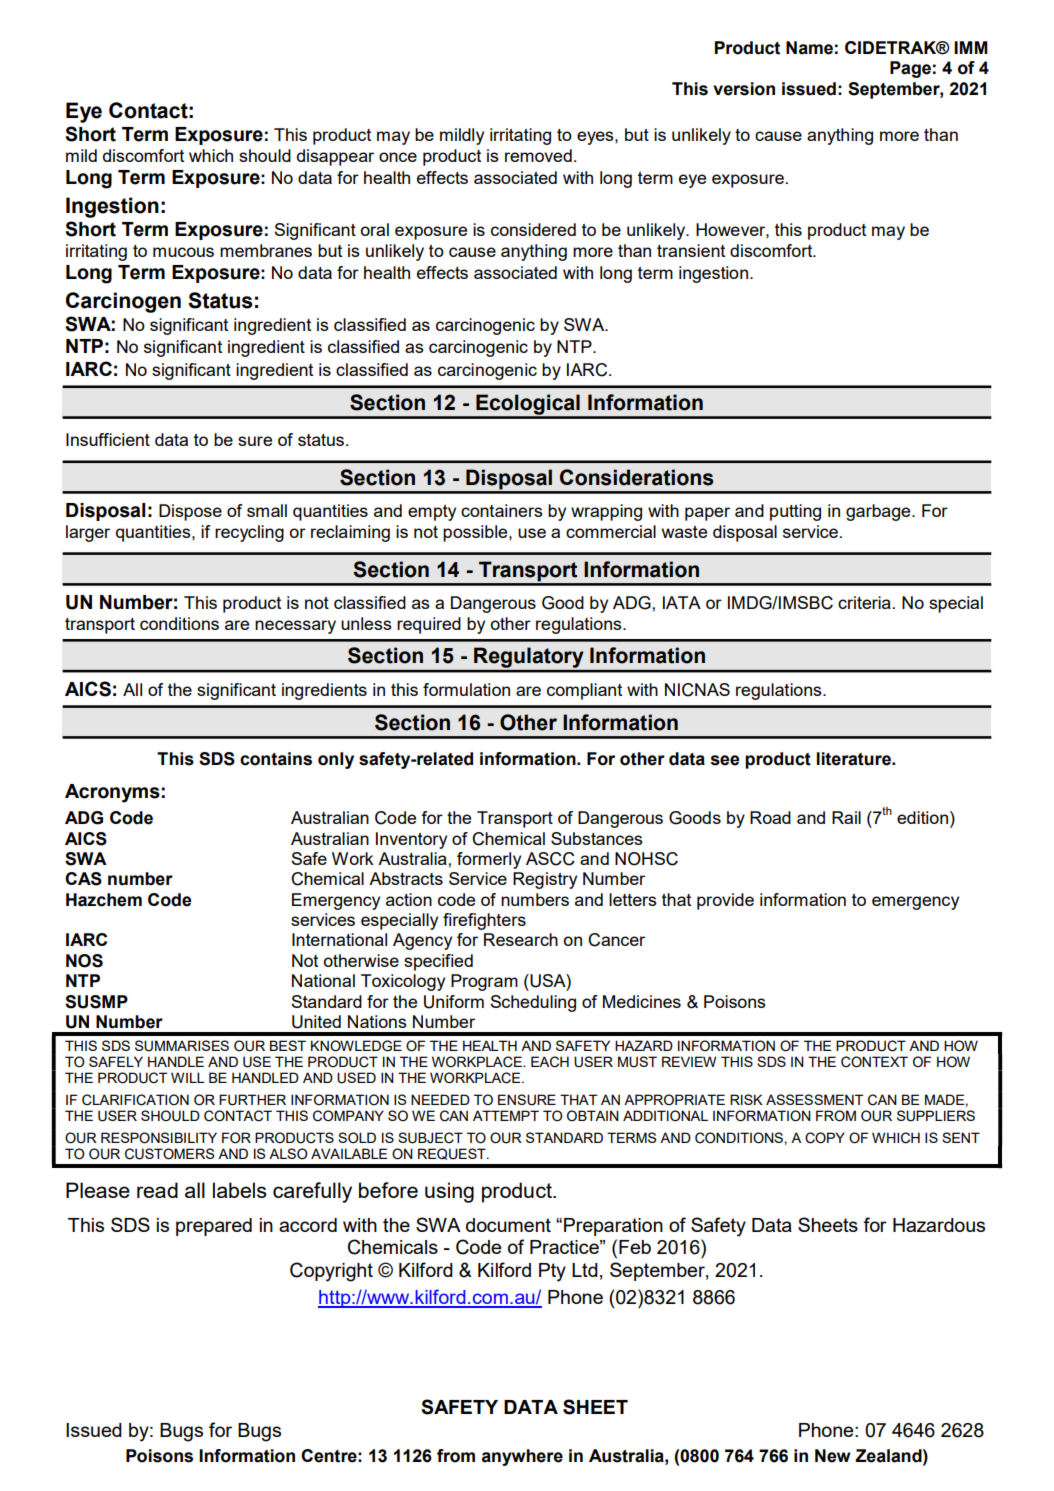 The height and width of the screenshot is (1491, 1054). What do you see at coordinates (522, 1457) in the screenshot?
I see `anywhere` at bounding box center [522, 1457].
